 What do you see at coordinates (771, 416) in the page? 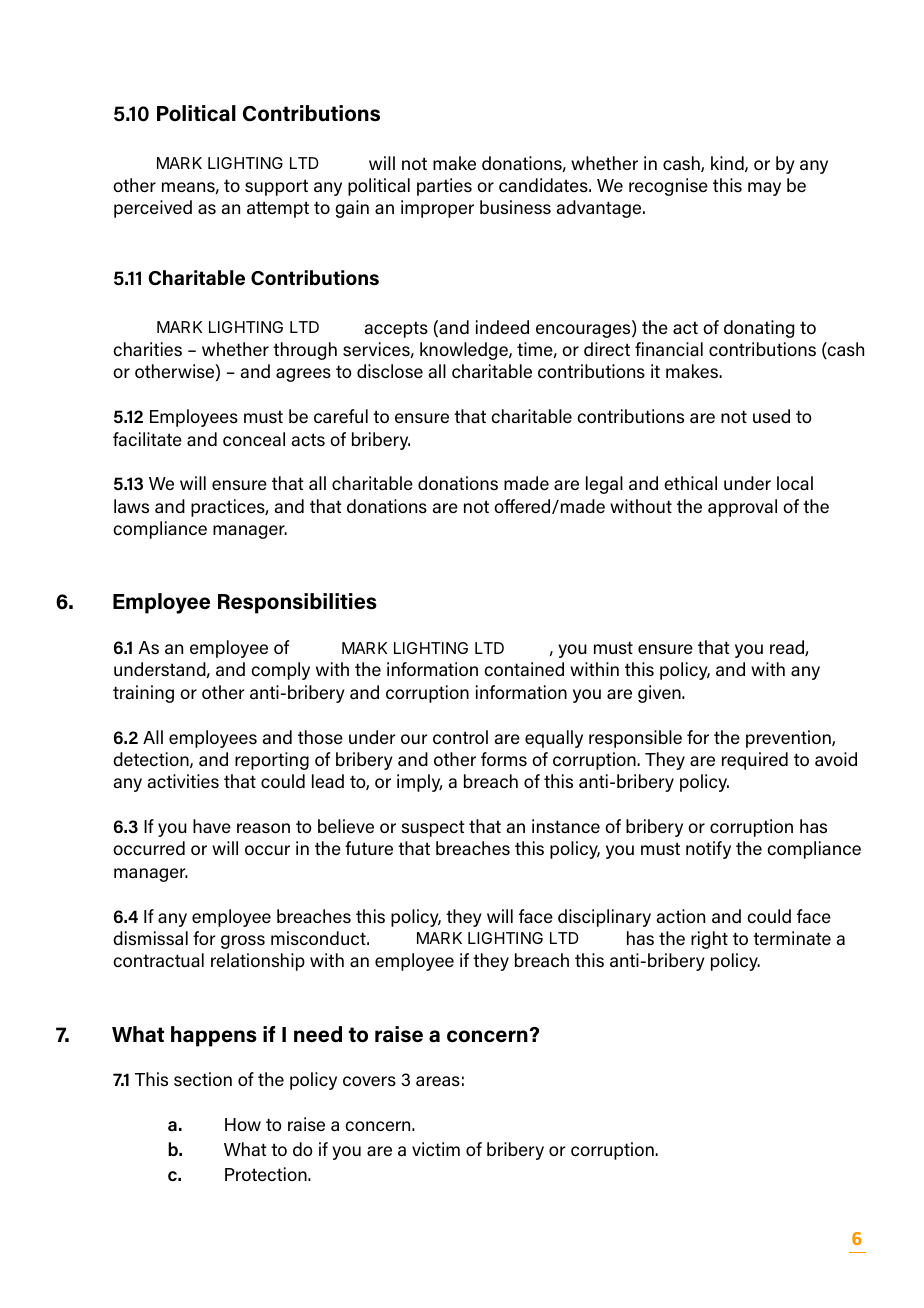
I see `used` at bounding box center [771, 416].
